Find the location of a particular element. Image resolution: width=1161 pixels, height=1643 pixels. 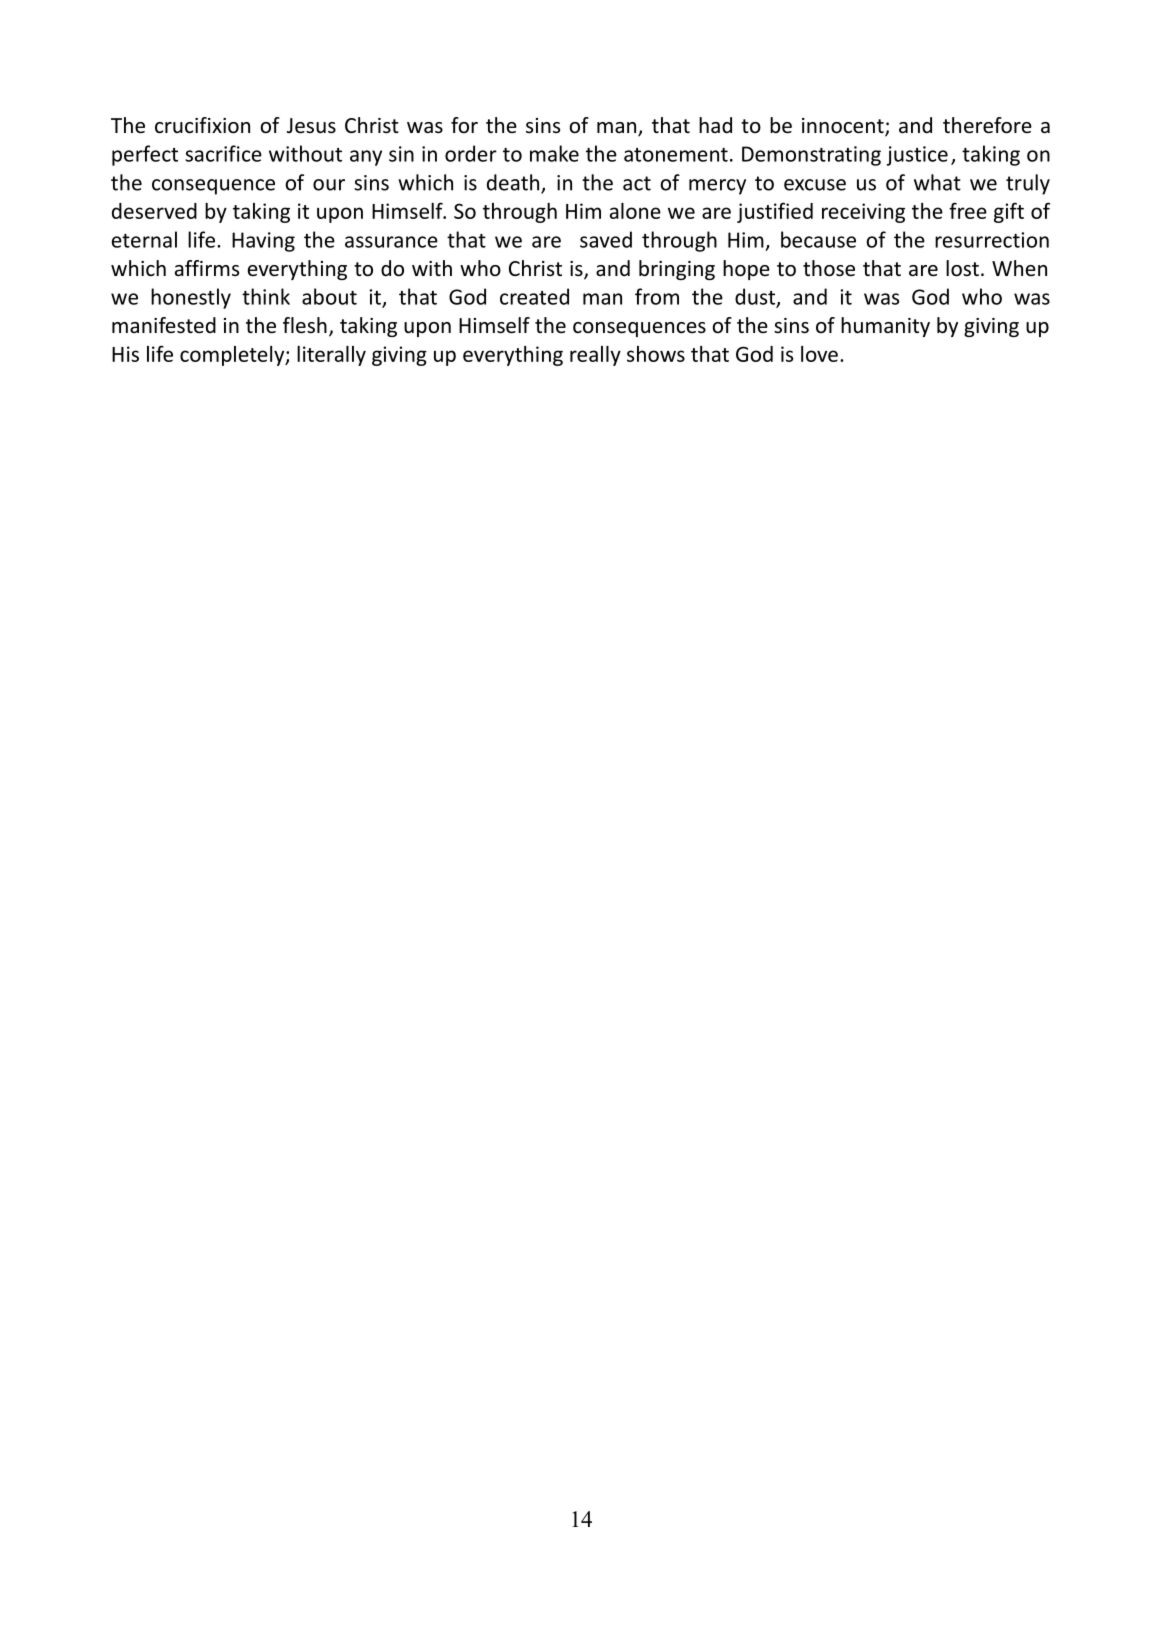

therefore is located at coordinates (987, 125).
